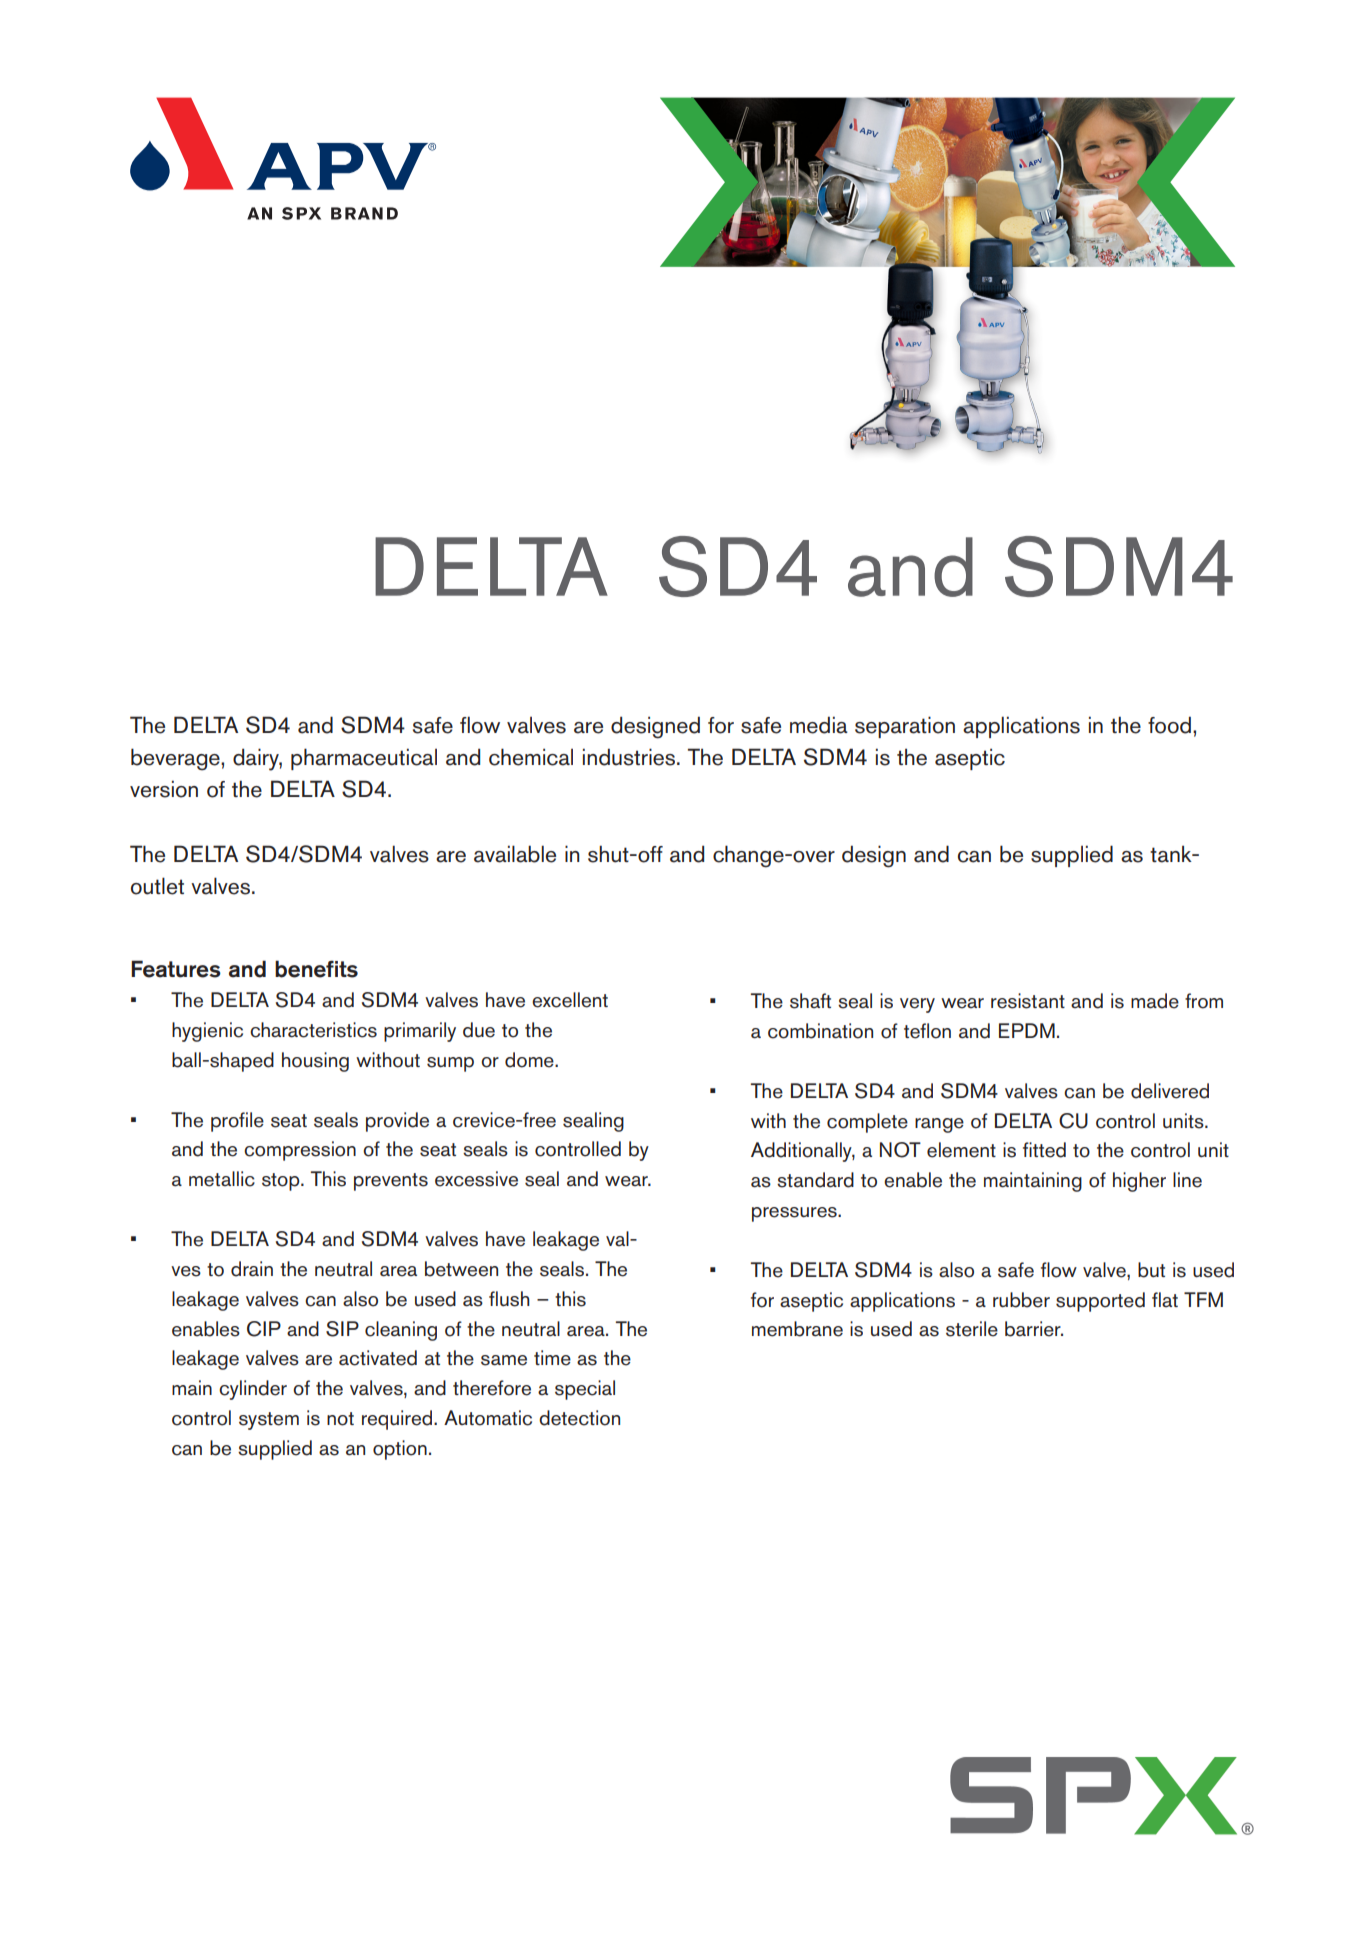 The image size is (1367, 1933). Describe the element at coordinates (795, 1214) in the document. I see `pressures` at that location.
